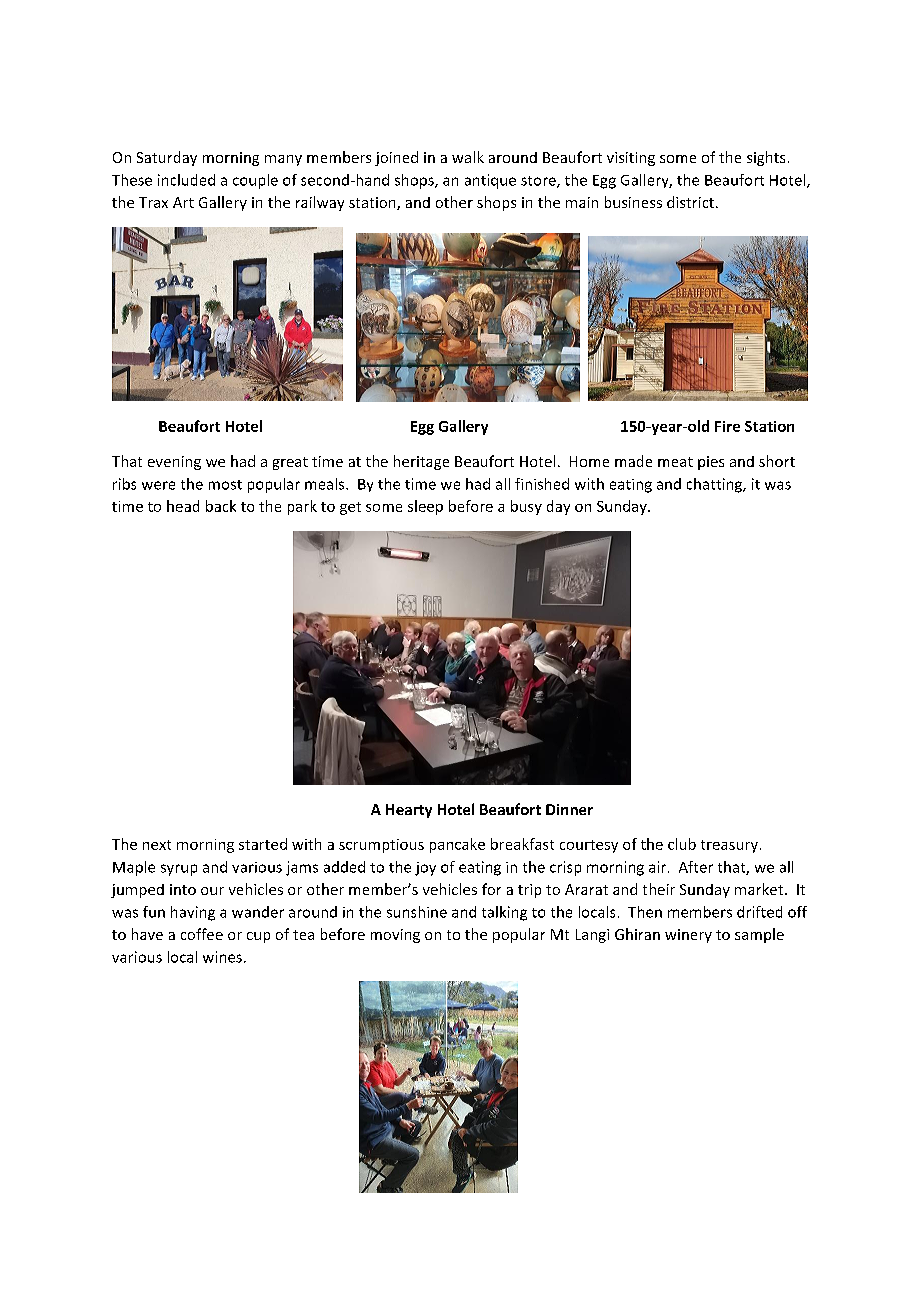  What do you see at coordinates (692, 202) in the page?
I see `district` at bounding box center [692, 202].
